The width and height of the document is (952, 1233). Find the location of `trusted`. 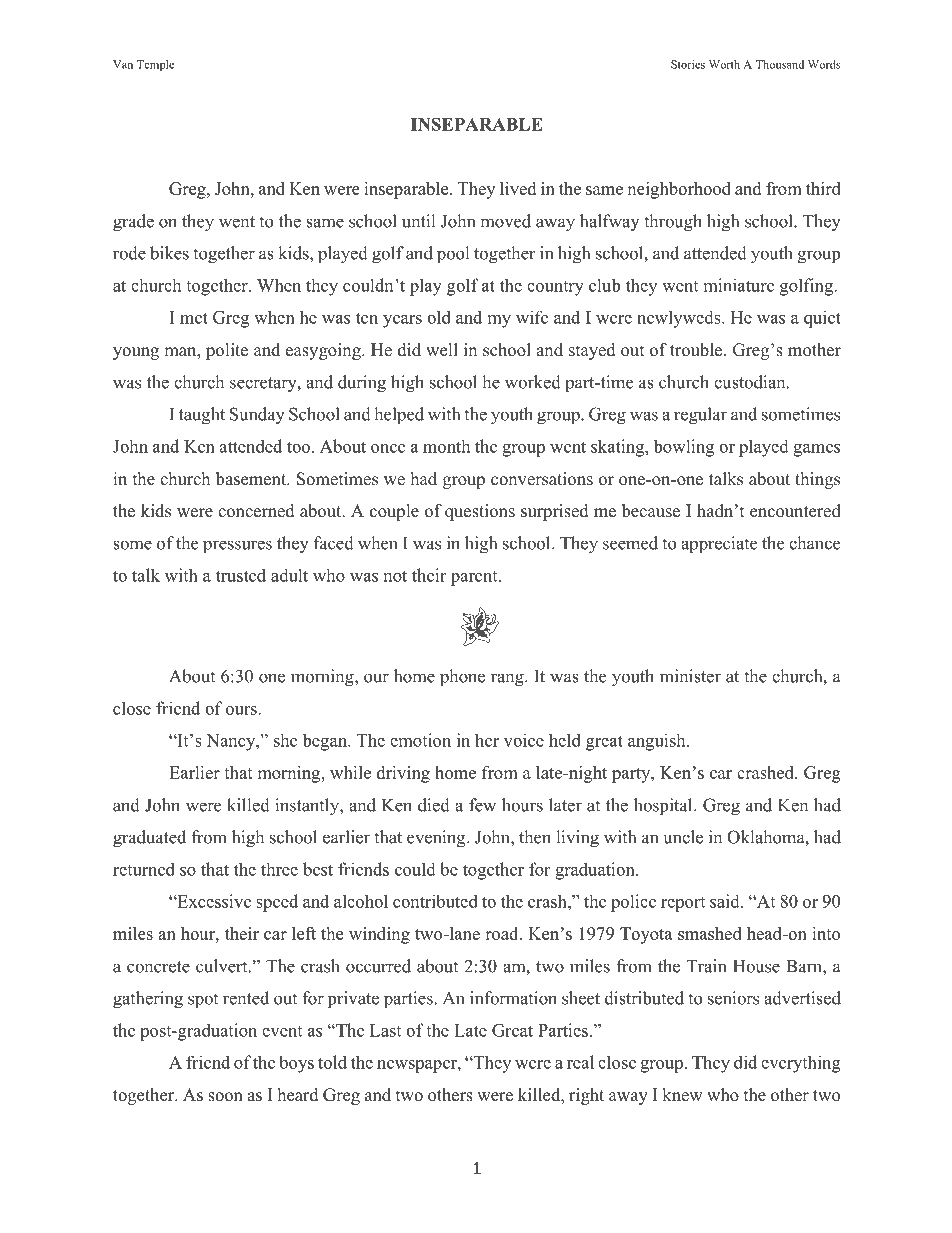

trusted is located at coordinates (241, 575).
